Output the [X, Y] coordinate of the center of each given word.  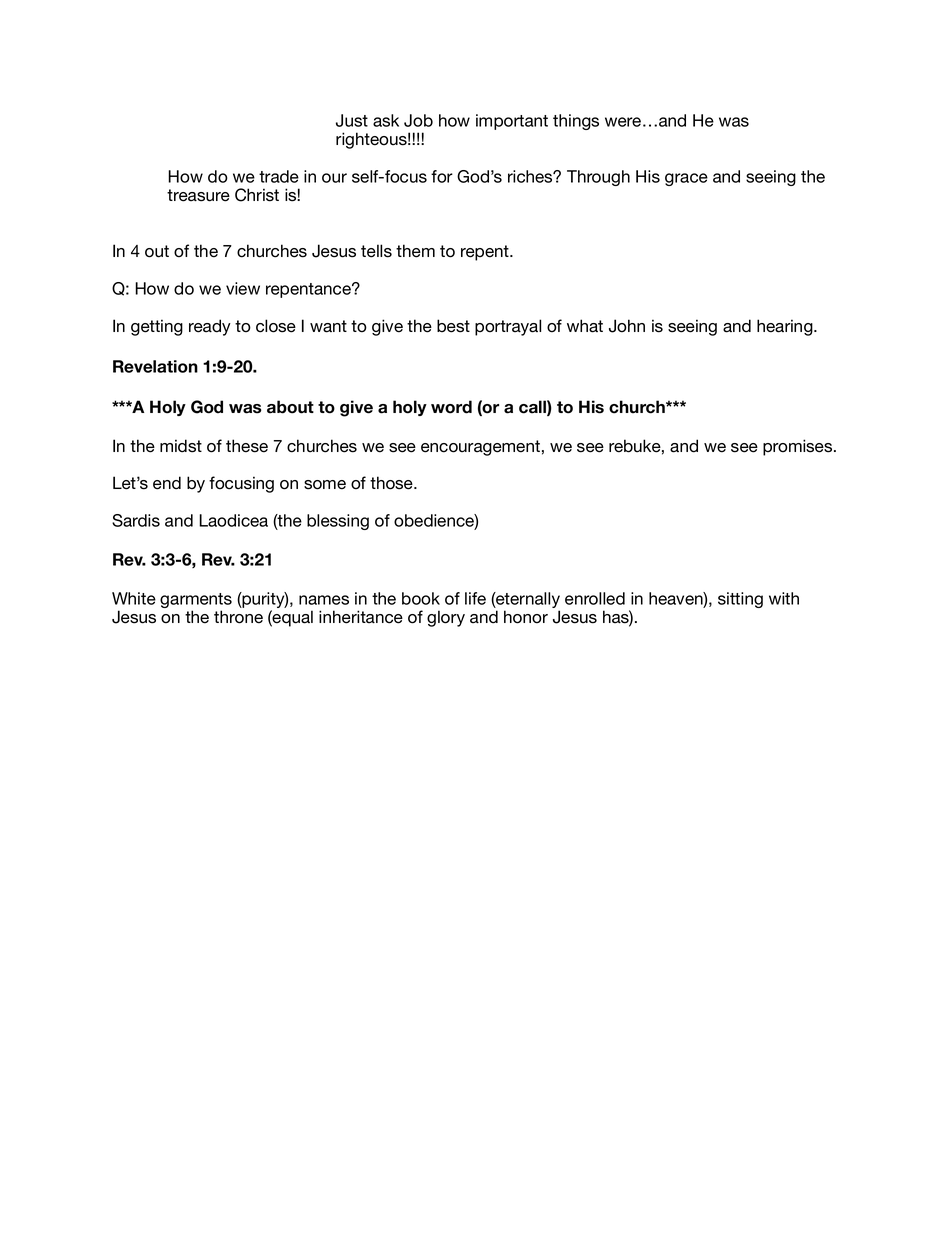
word [451, 407]
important [512, 122]
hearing [786, 327]
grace [686, 179]
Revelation [155, 366]
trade [279, 176]
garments [196, 602]
